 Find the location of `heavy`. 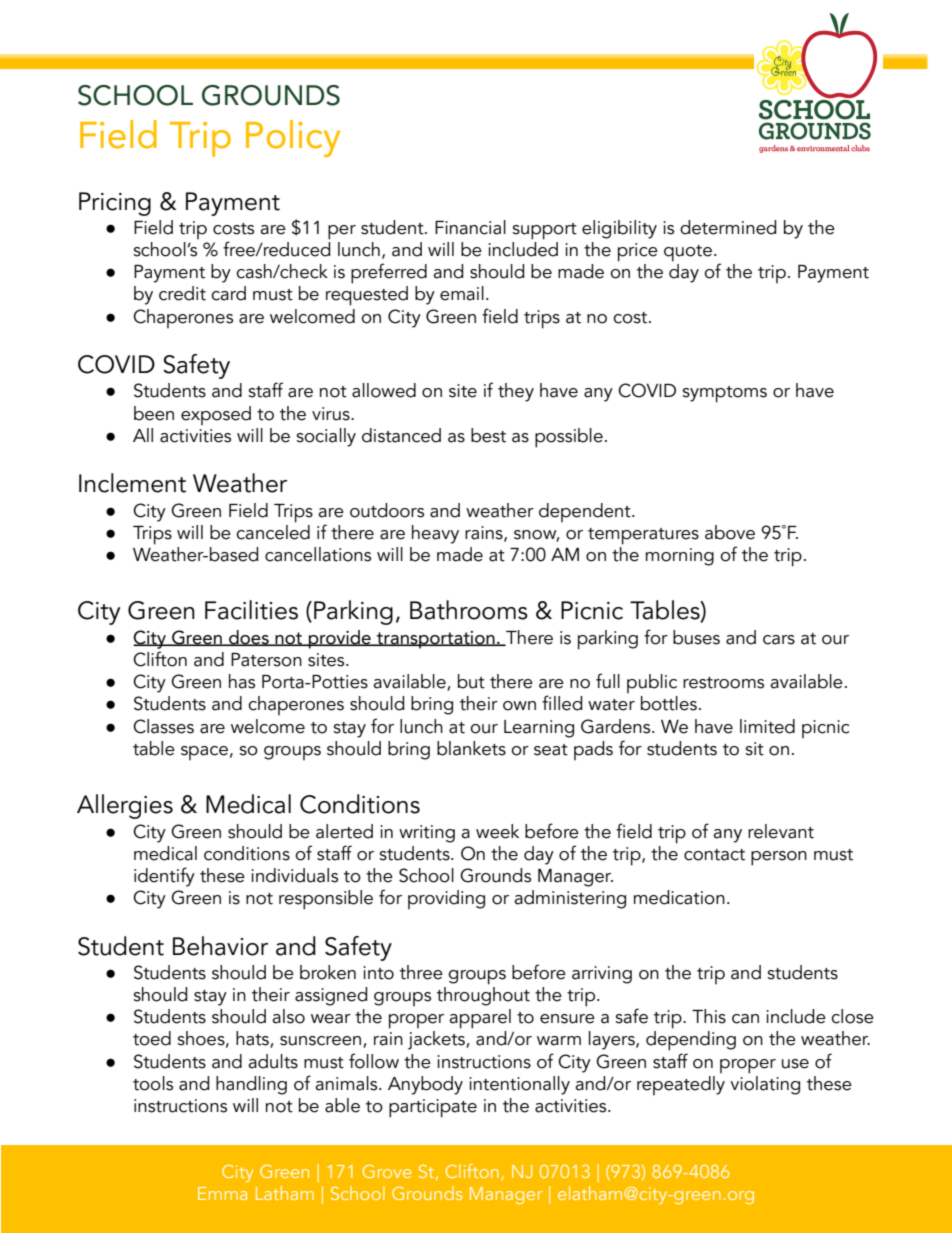

heavy is located at coordinates (435, 534).
